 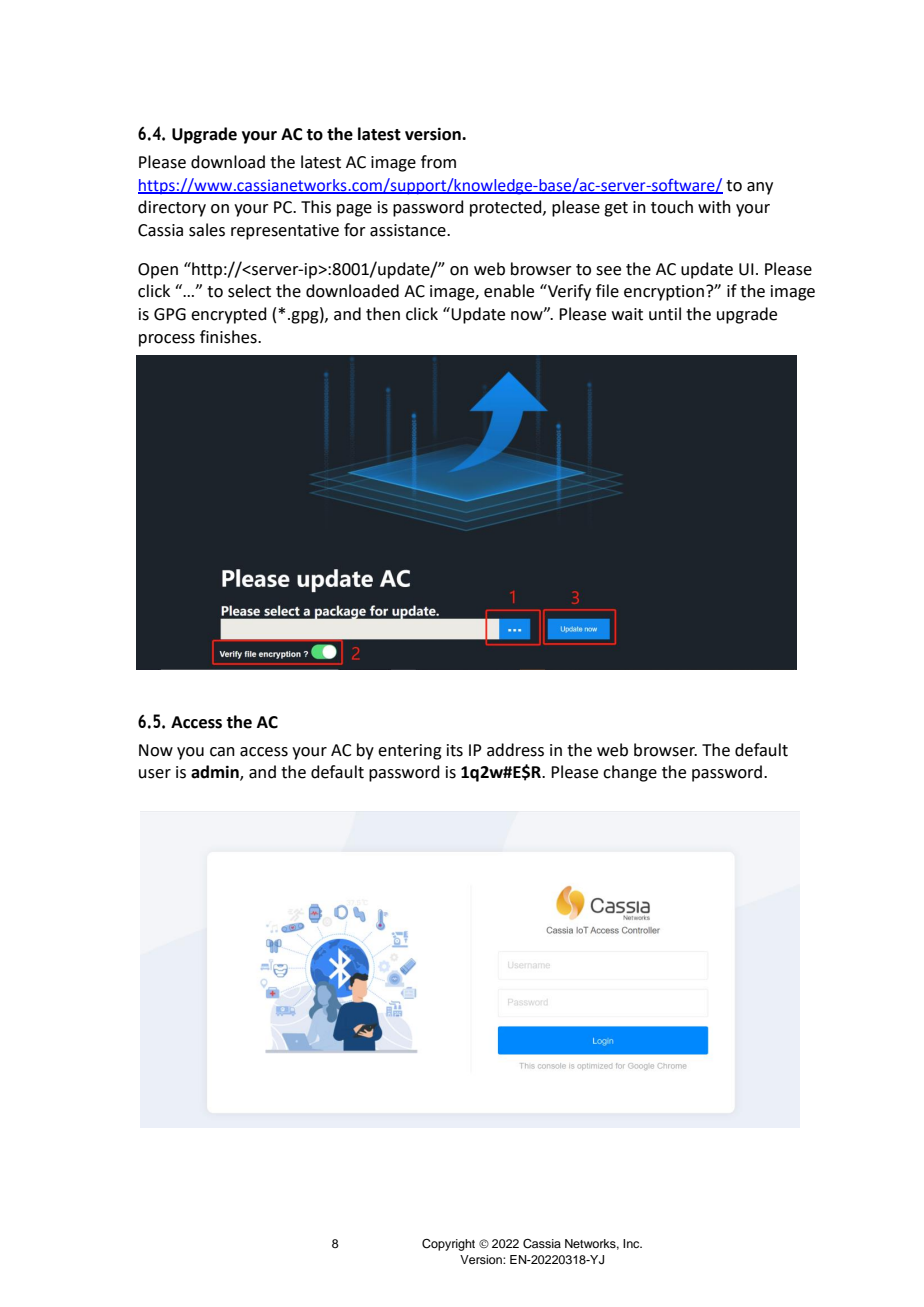 I want to click on Copyright, so click(x=448, y=1245).
